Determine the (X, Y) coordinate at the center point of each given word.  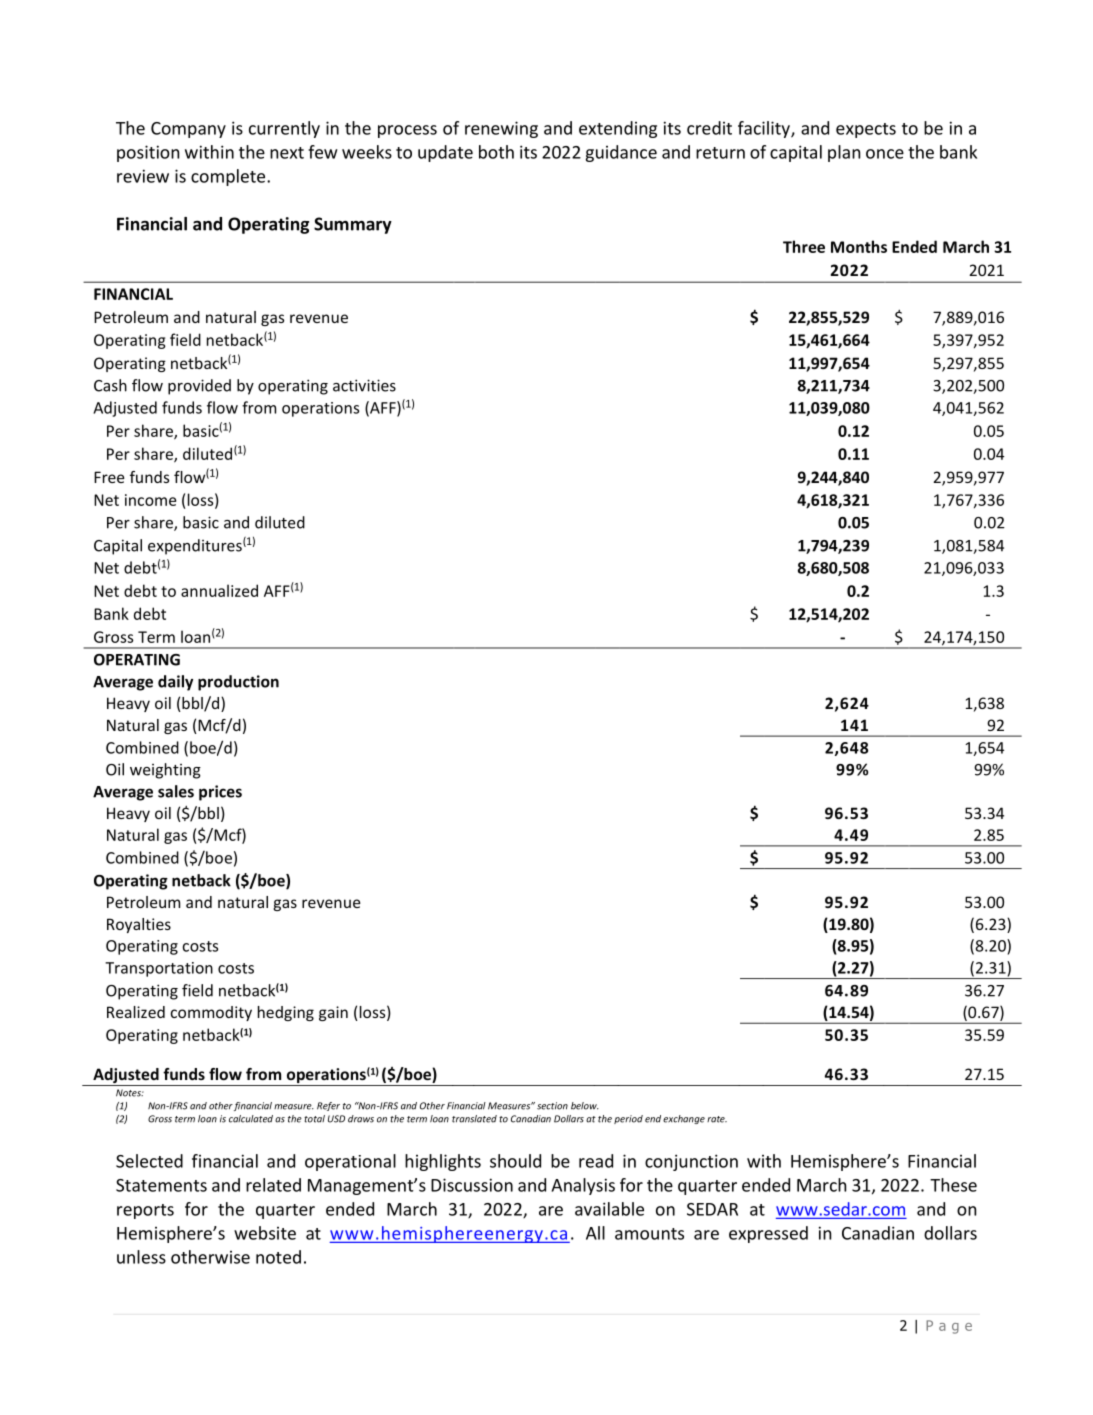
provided (199, 387)
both (496, 152)
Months (859, 246)
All (595, 1233)
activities (364, 385)
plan (844, 153)
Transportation (159, 969)
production (238, 683)
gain (333, 1013)
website (265, 1233)
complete (229, 177)
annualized (219, 590)
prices (220, 793)
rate (717, 1119)
